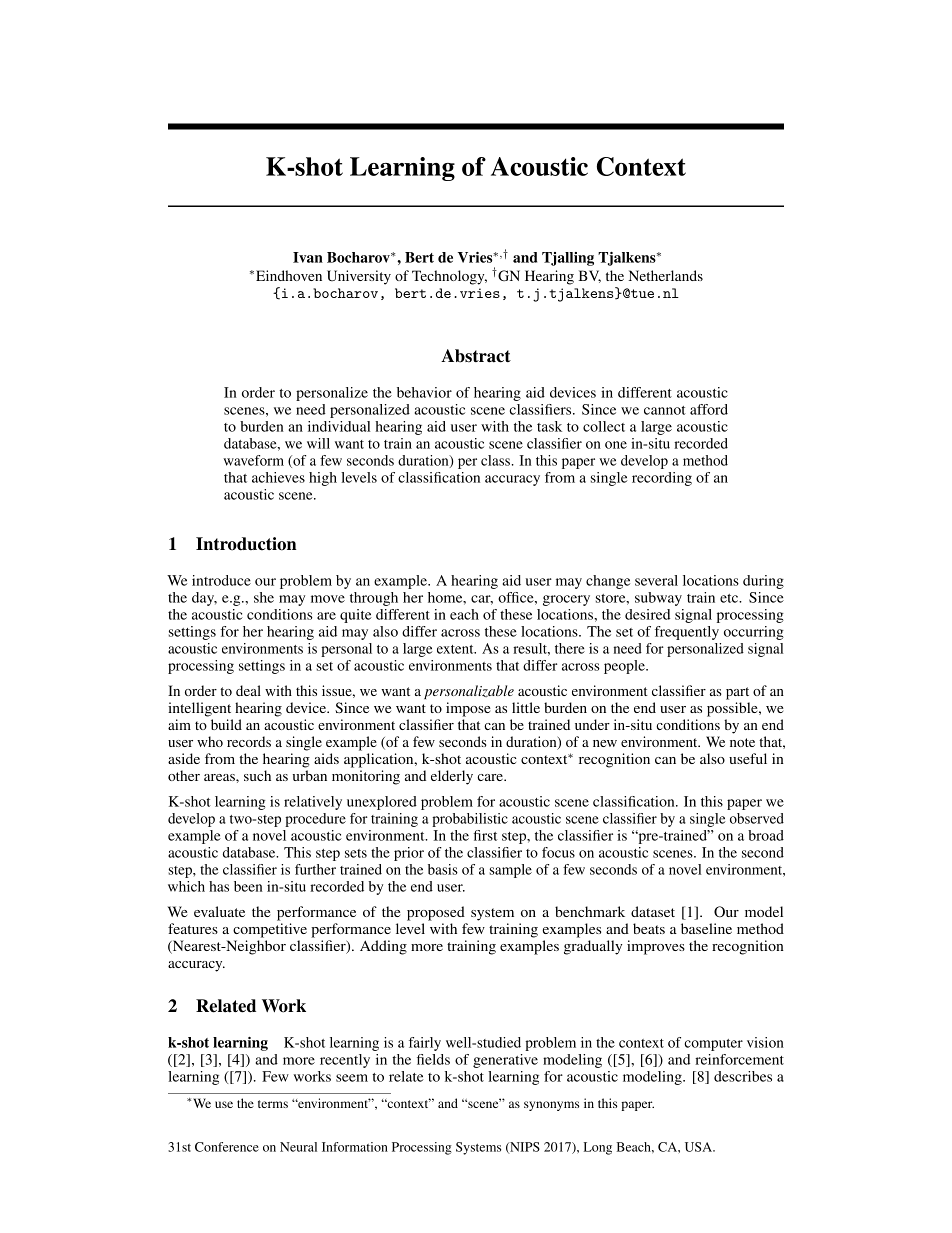  What do you see at coordinates (566, 600) in the screenshot?
I see `grocery` at bounding box center [566, 600].
